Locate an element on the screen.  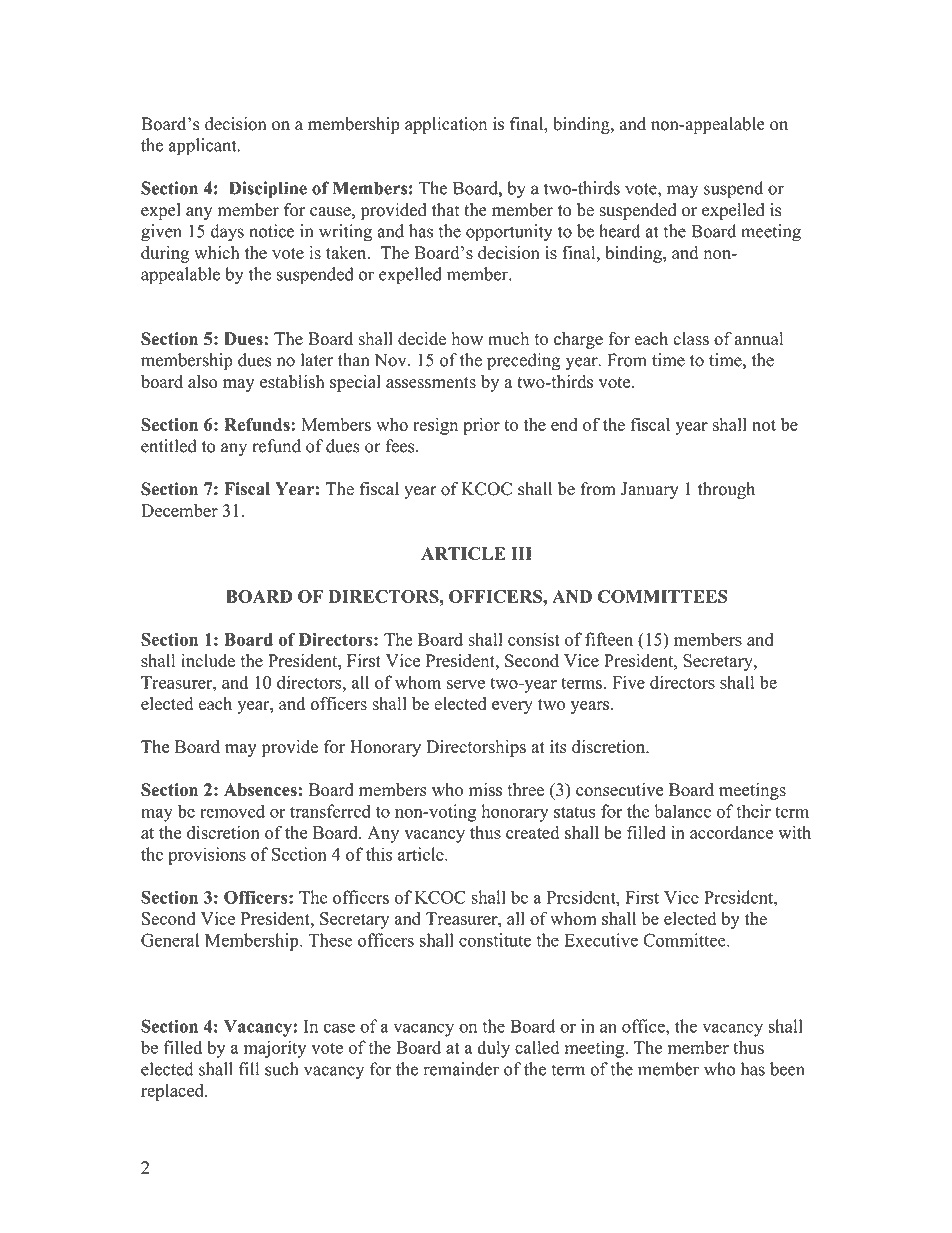
heard is located at coordinates (619, 231).
